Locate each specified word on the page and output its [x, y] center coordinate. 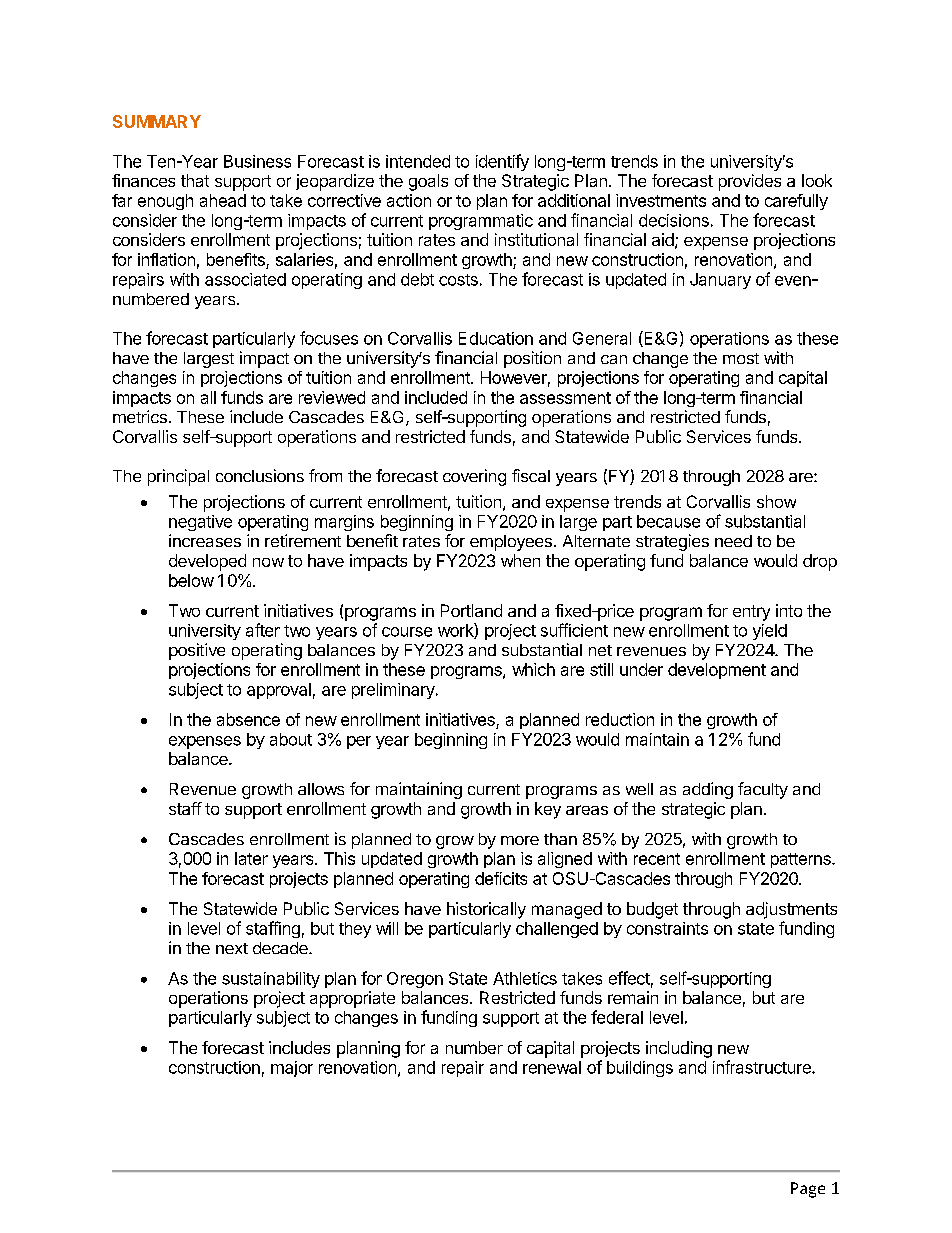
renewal [552, 1067]
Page [808, 1190]
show [776, 501]
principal [178, 477]
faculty [763, 790]
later [251, 858]
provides [750, 182]
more [520, 840]
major [292, 1069]
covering [474, 477]
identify [502, 162]
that [195, 180]
